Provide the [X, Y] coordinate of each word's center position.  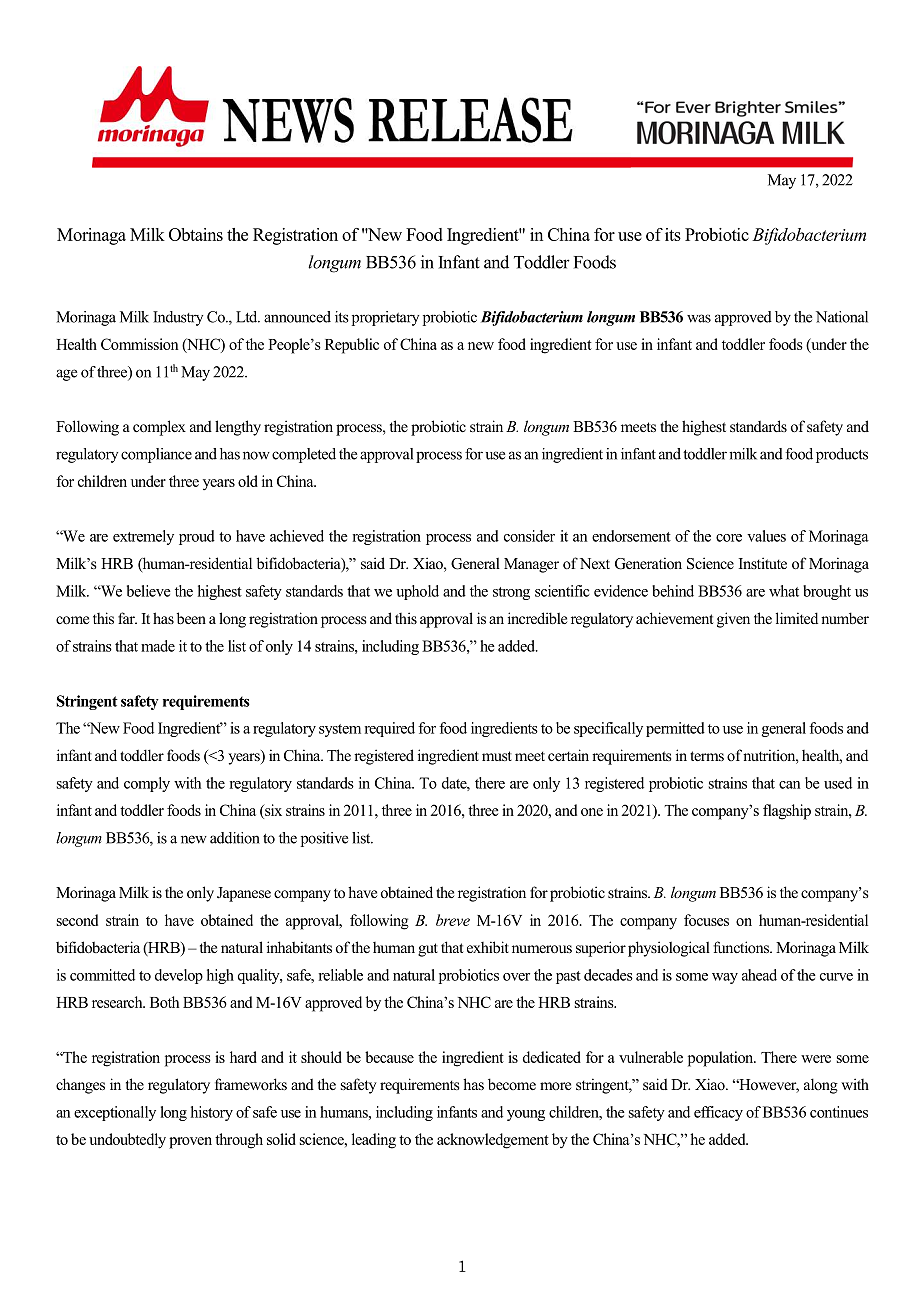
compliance [156, 455]
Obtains [196, 234]
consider [529, 536]
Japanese [244, 894]
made [158, 646]
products [842, 455]
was [699, 318]
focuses [706, 920]
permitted [675, 729]
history [212, 1113]
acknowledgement [493, 1141]
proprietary [385, 318]
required [390, 729]
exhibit [488, 947]
